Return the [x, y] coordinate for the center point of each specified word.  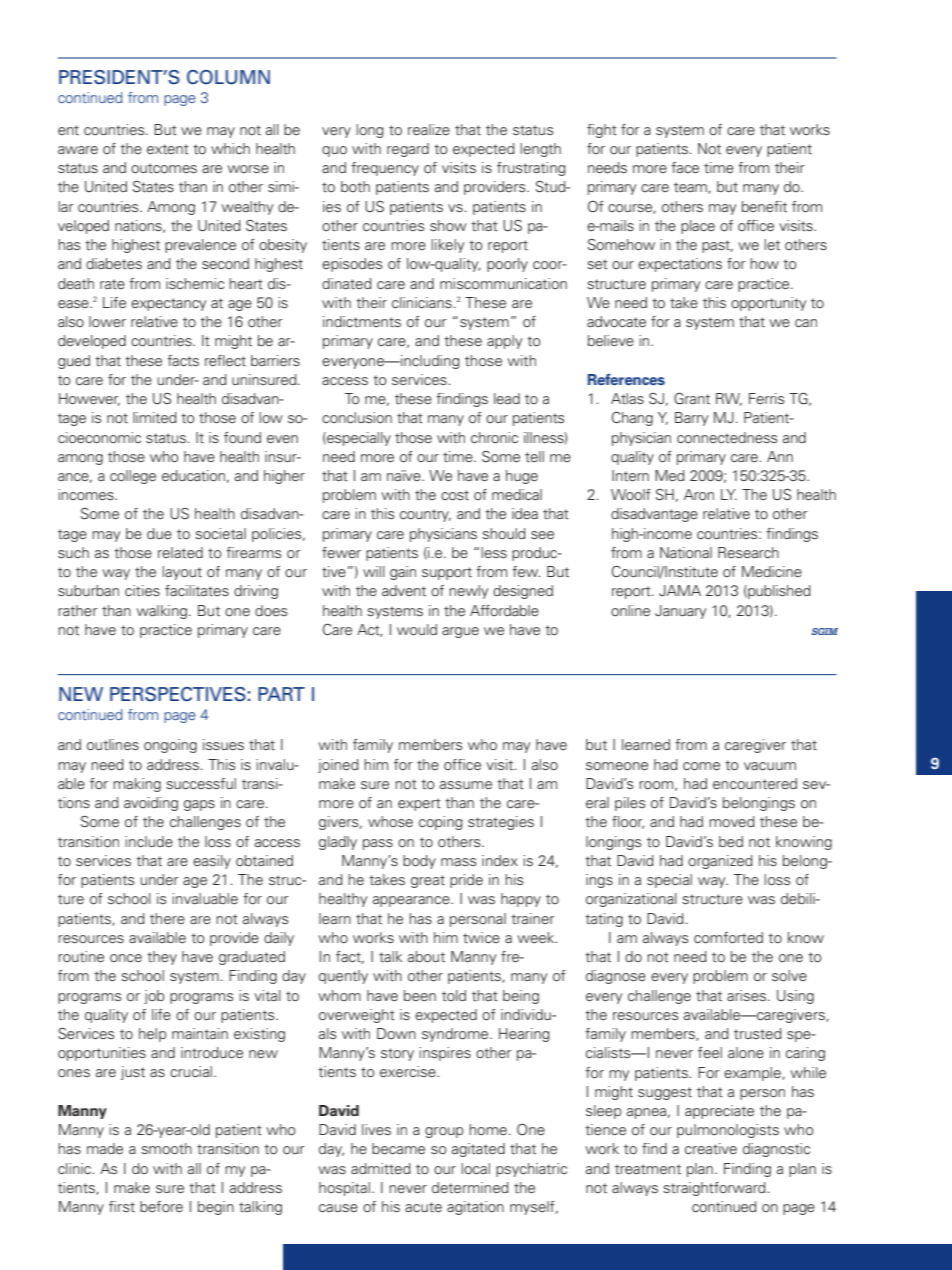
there [167, 919]
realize [429, 130]
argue [460, 632]
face [685, 168]
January [680, 612]
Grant [692, 399]
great [428, 881]
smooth [166, 1149]
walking [161, 612]
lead [507, 398]
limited [155, 418]
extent [168, 149]
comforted [728, 938]
